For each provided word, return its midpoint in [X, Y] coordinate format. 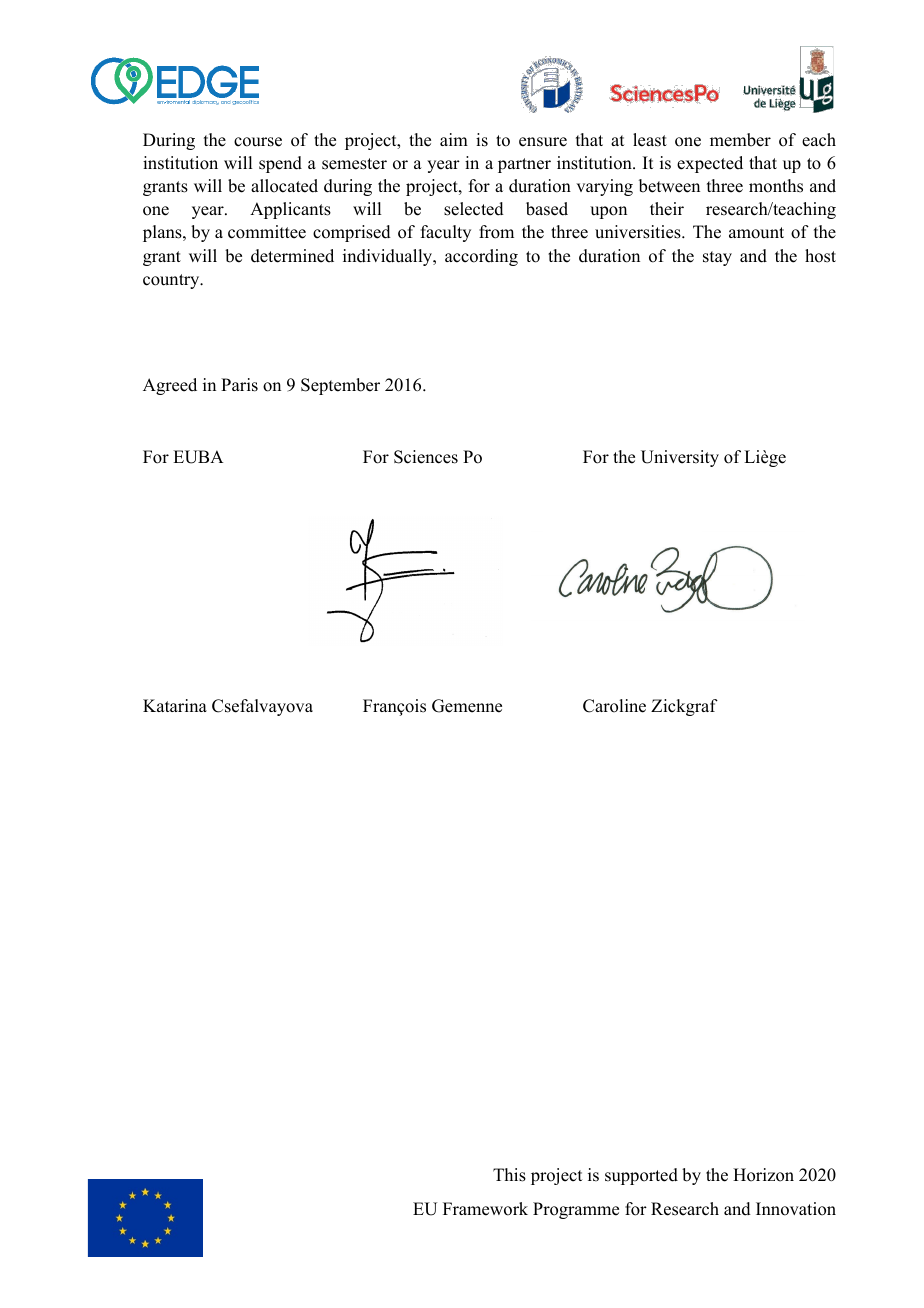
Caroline [614, 706]
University [680, 458]
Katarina [175, 705]
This [509, 1175]
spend [280, 164]
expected [710, 164]
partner [524, 165]
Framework [485, 1209]
